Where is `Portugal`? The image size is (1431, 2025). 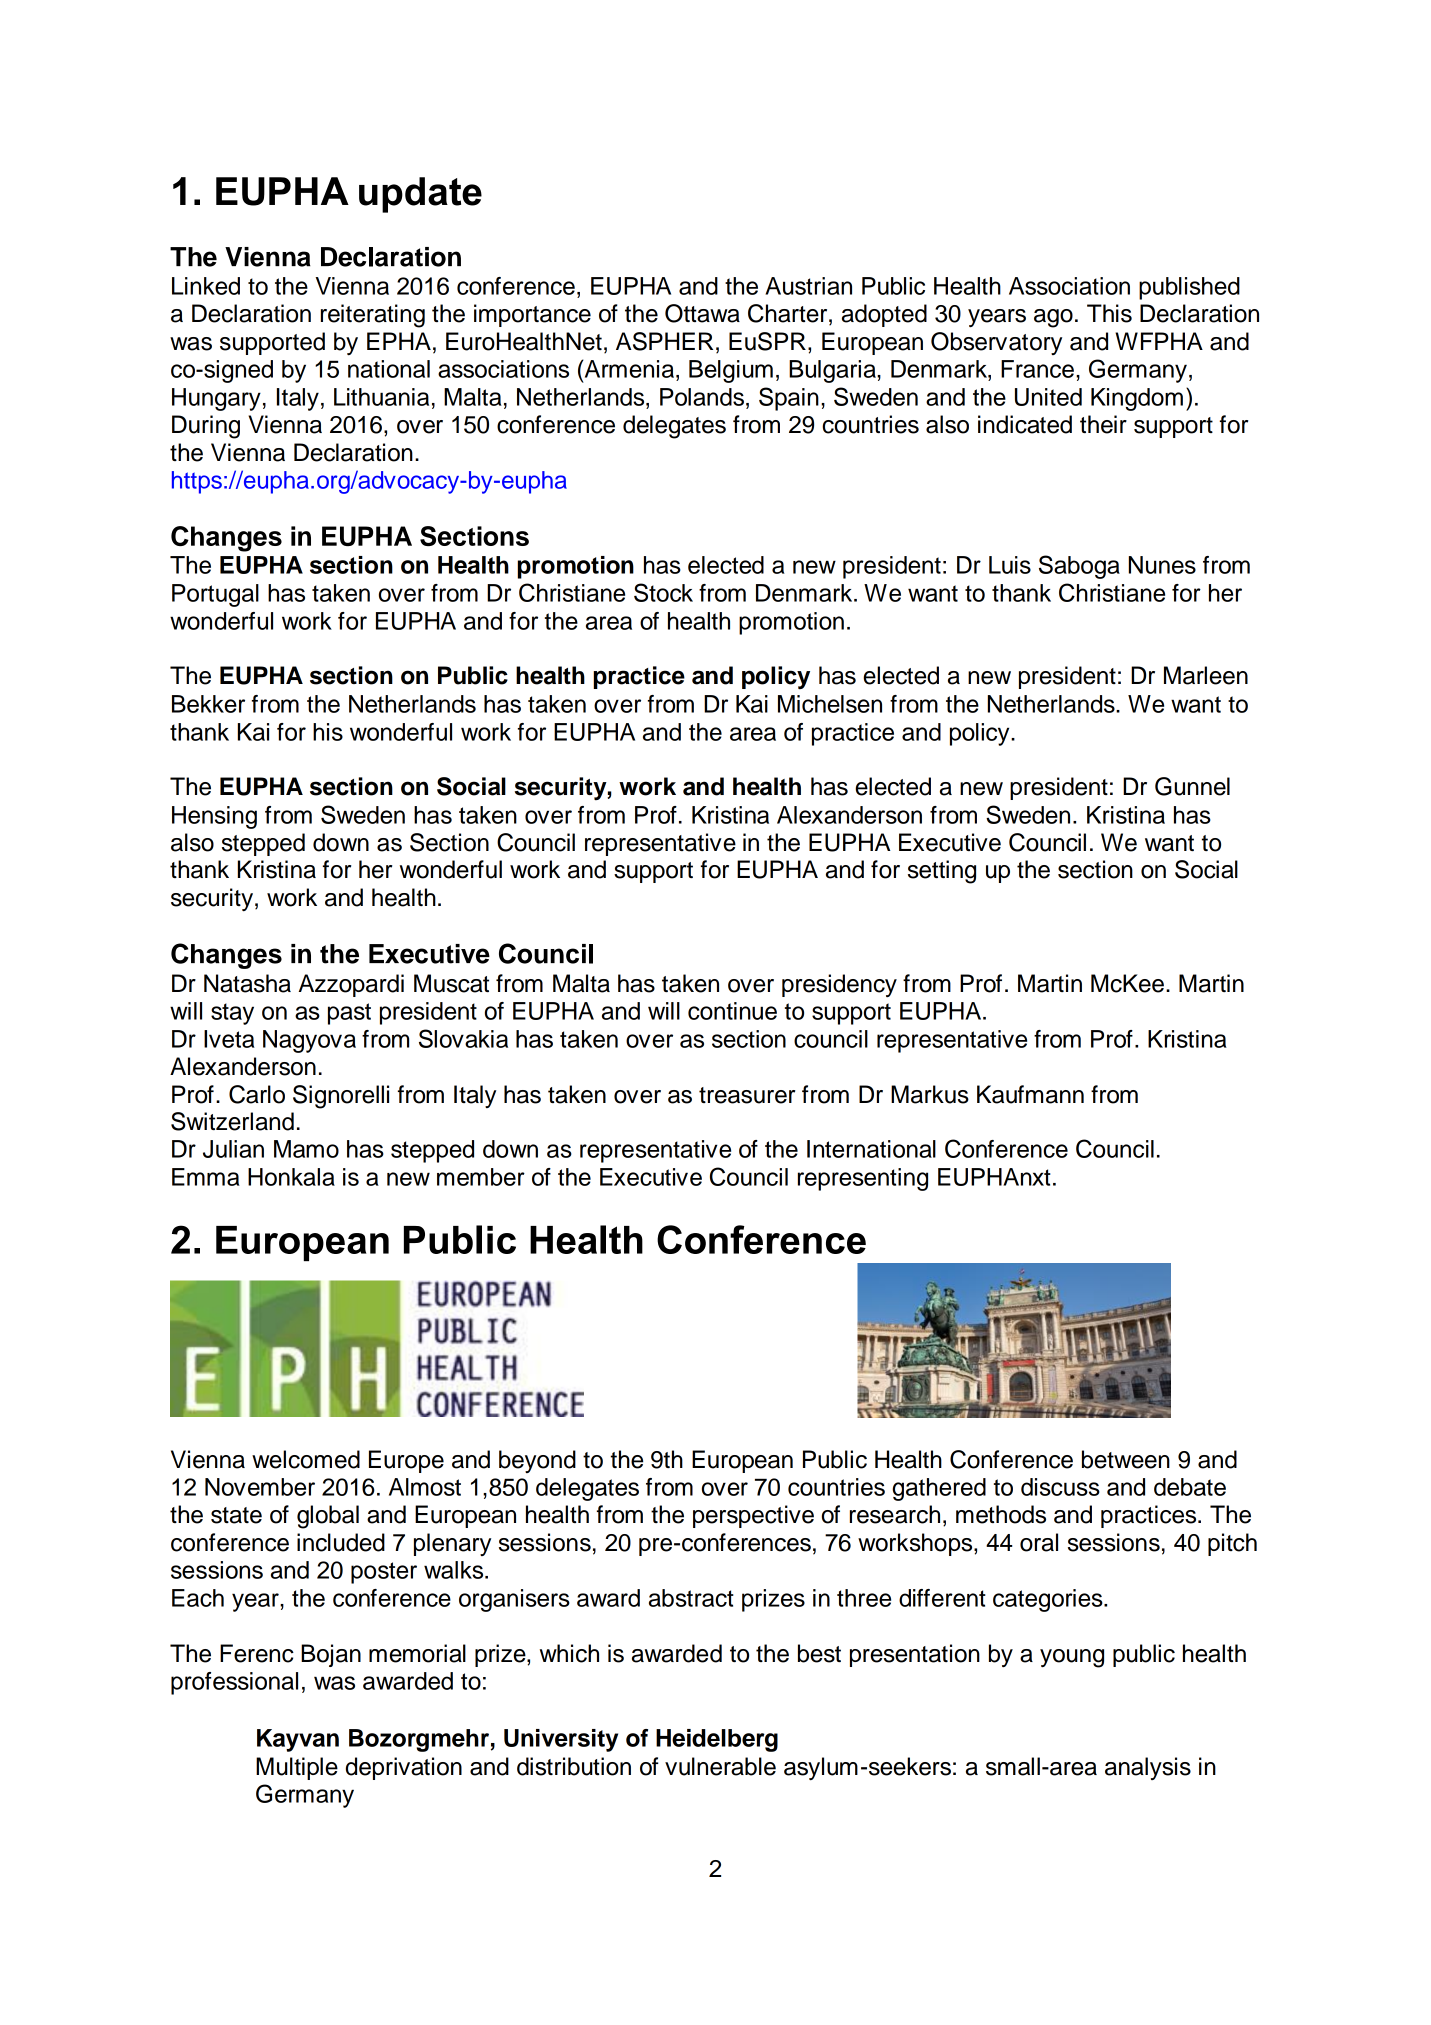
Portugal is located at coordinates (215, 595).
